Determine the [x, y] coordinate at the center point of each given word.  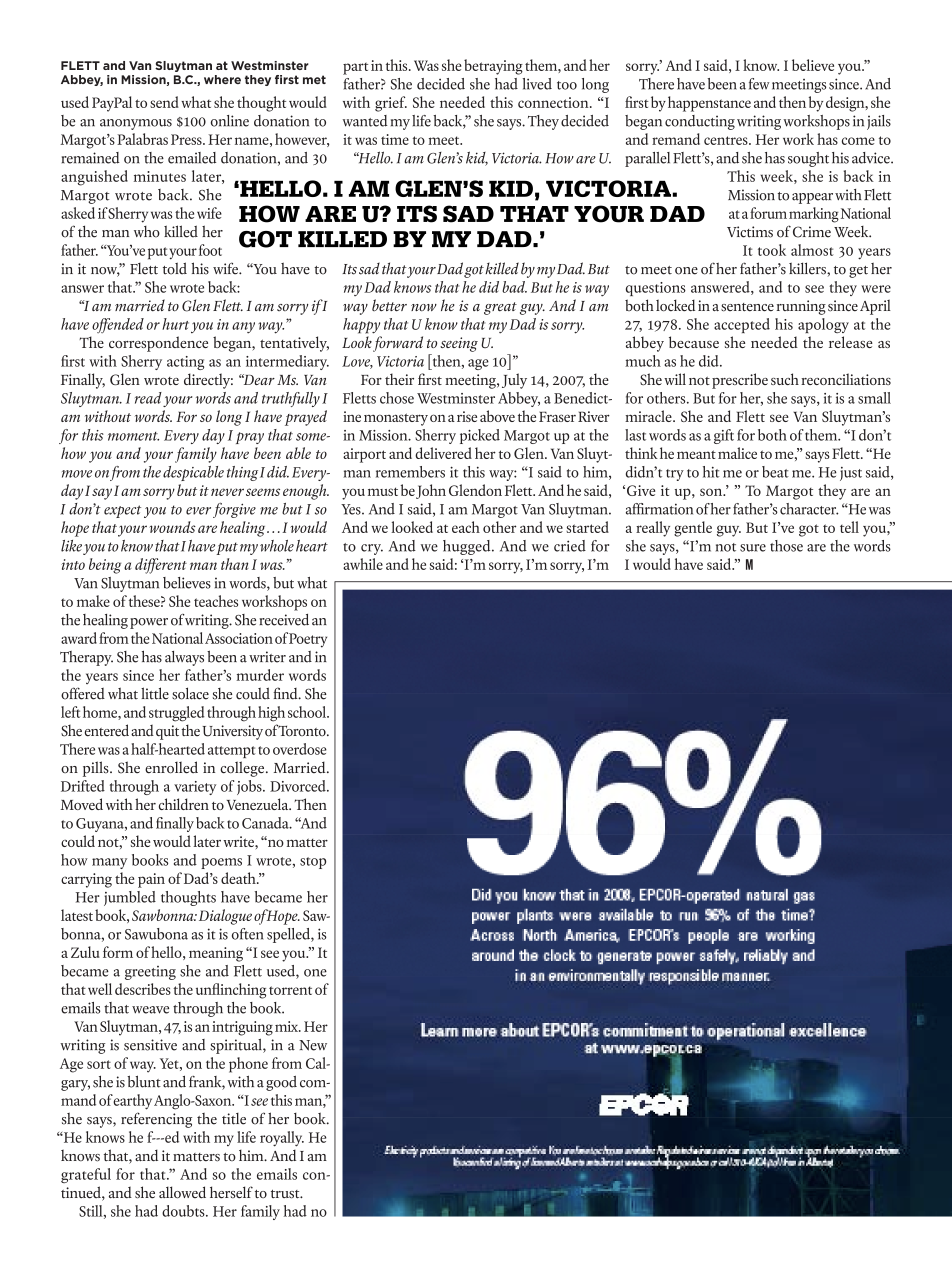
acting [185, 363]
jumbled [130, 898]
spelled [289, 935]
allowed [182, 1192]
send [164, 102]
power [149, 623]
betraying [493, 67]
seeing [459, 344]
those [786, 546]
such [785, 379]
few [759, 84]
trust [286, 1194]
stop [313, 863]
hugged [468, 547]
